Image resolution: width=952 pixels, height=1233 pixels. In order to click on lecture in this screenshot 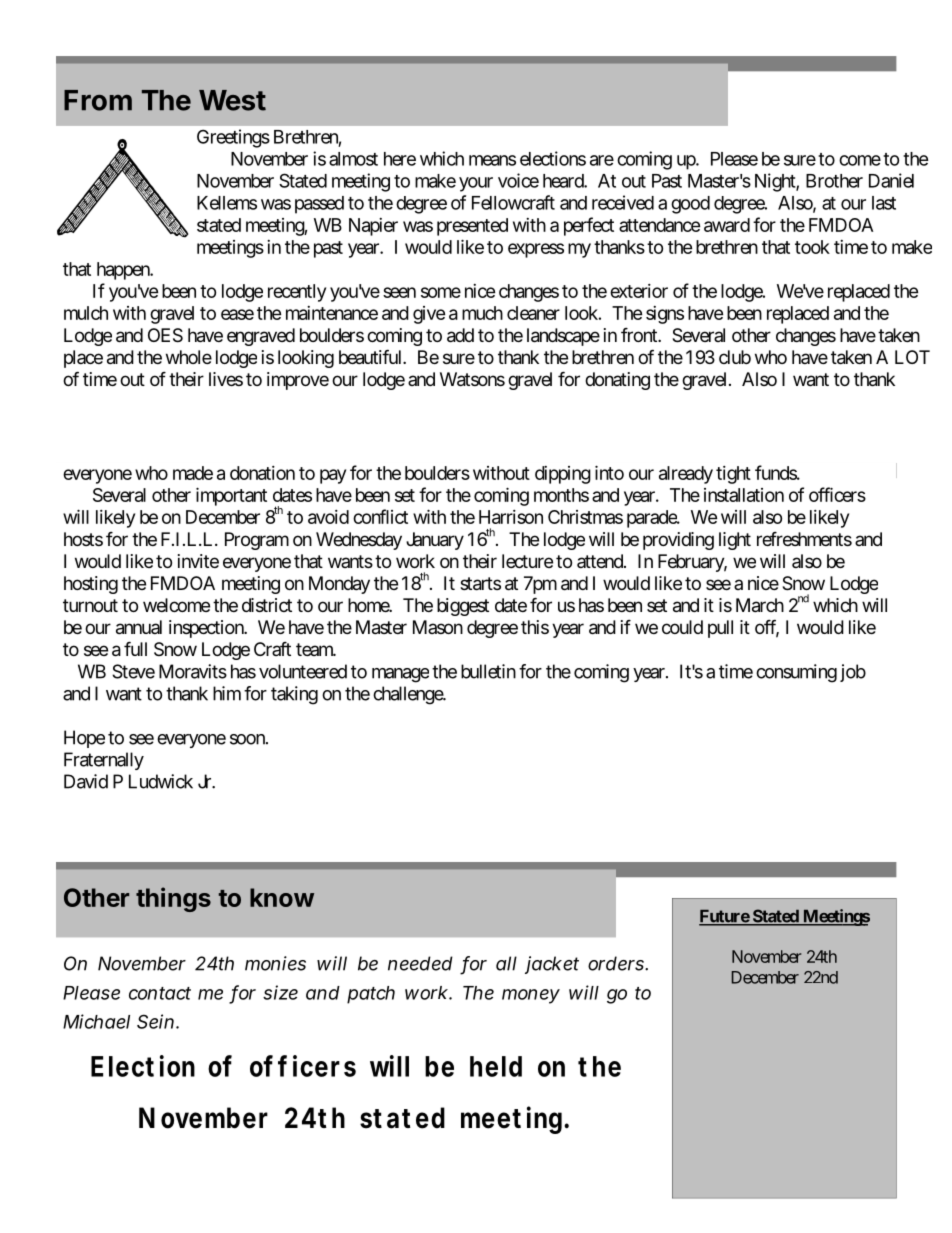, I will do `click(527, 561)`.
